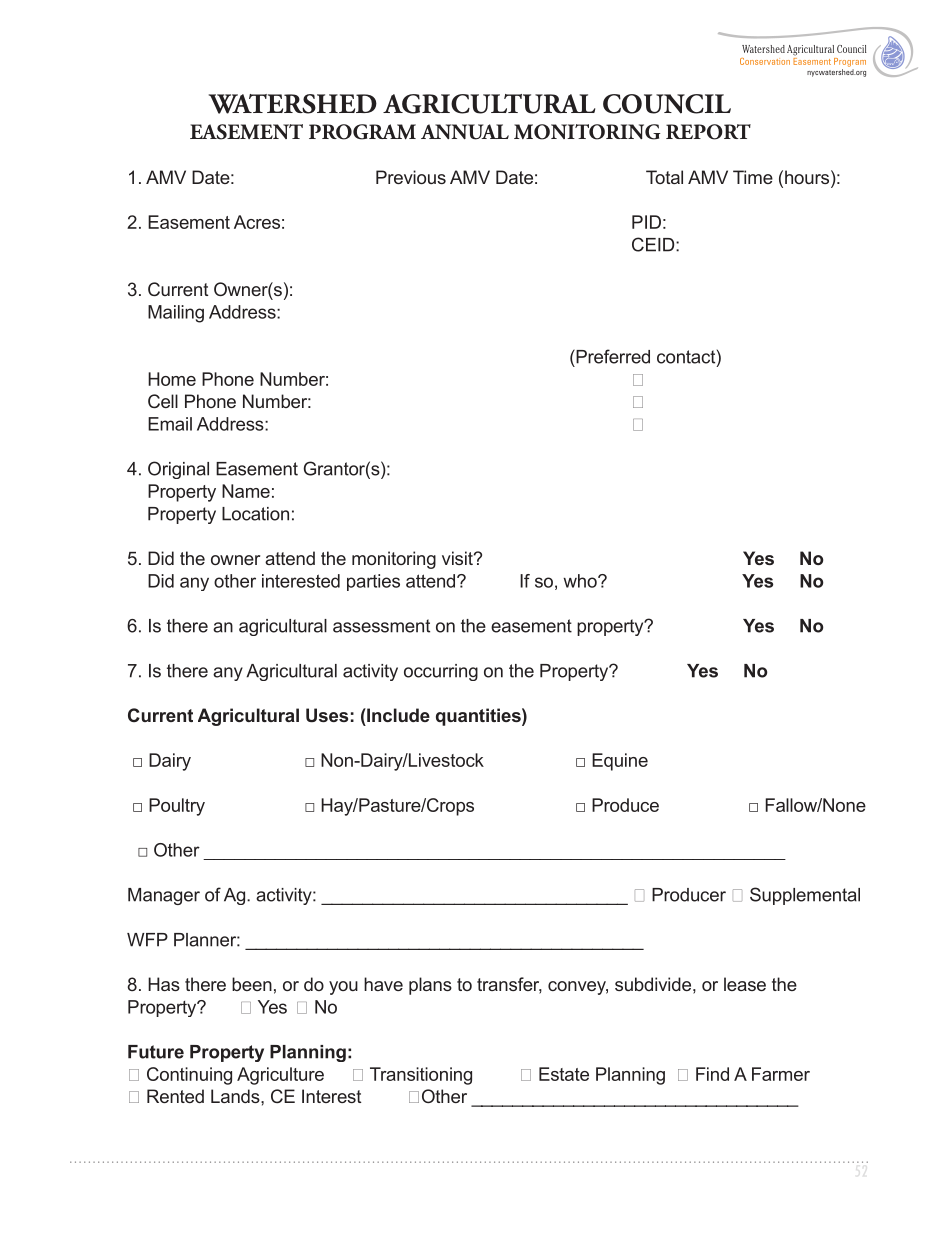 This document has width=952, height=1233. I want to click on who, so click(581, 581).
